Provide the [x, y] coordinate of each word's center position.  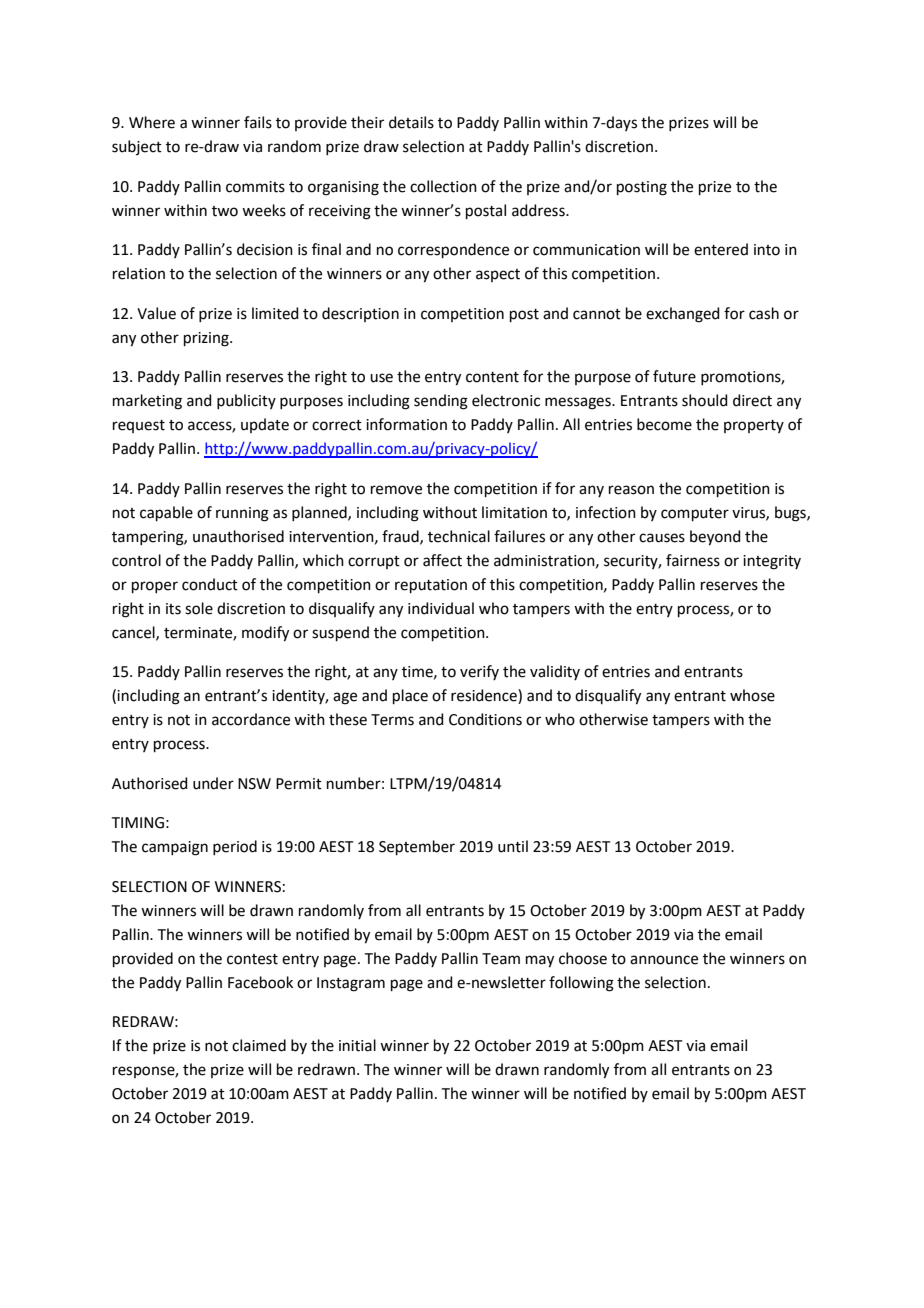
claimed [259, 1045]
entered [721, 249]
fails [258, 122]
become [664, 424]
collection [443, 186]
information [406, 424]
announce [664, 960]
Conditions [485, 719]
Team [501, 959]
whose [752, 695]
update [265, 425]
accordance [251, 719]
